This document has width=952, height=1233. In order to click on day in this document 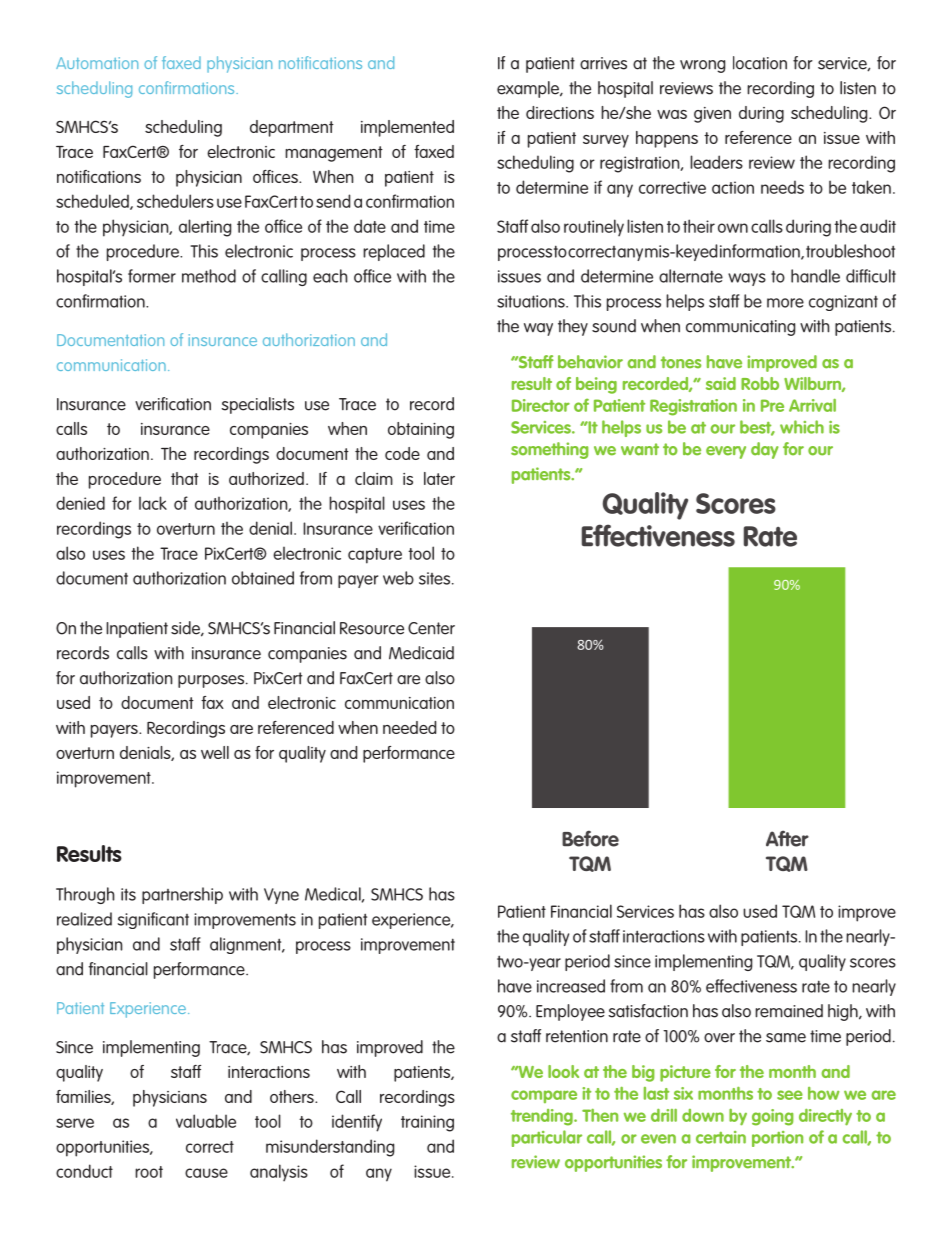, I will do `click(765, 450)`.
